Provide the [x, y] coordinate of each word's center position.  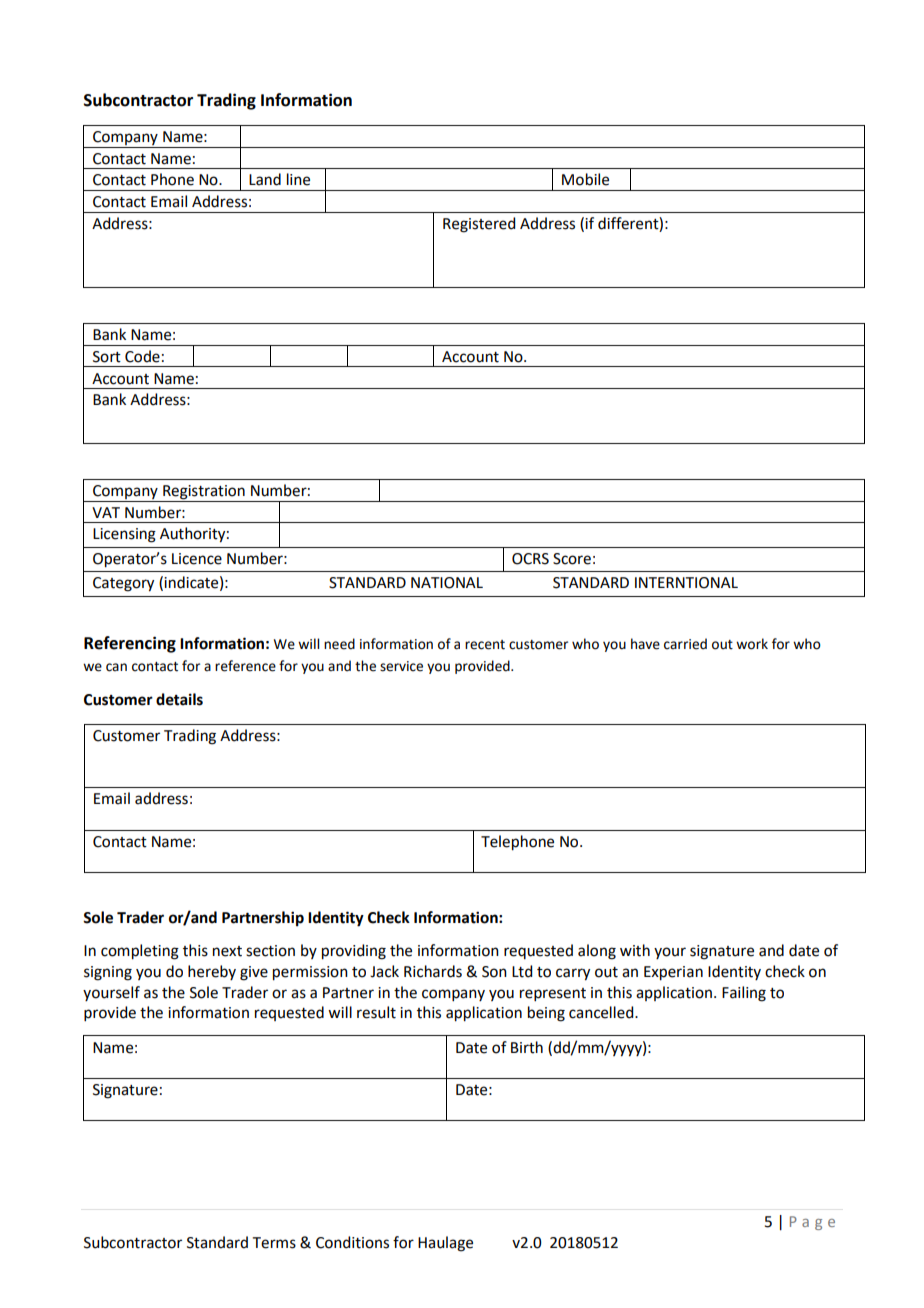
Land [265, 179]
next [227, 951]
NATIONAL [447, 583]
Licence [197, 559]
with [635, 950]
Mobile [585, 179]
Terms [274, 1243]
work [752, 644]
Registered [479, 225]
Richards [433, 971]
